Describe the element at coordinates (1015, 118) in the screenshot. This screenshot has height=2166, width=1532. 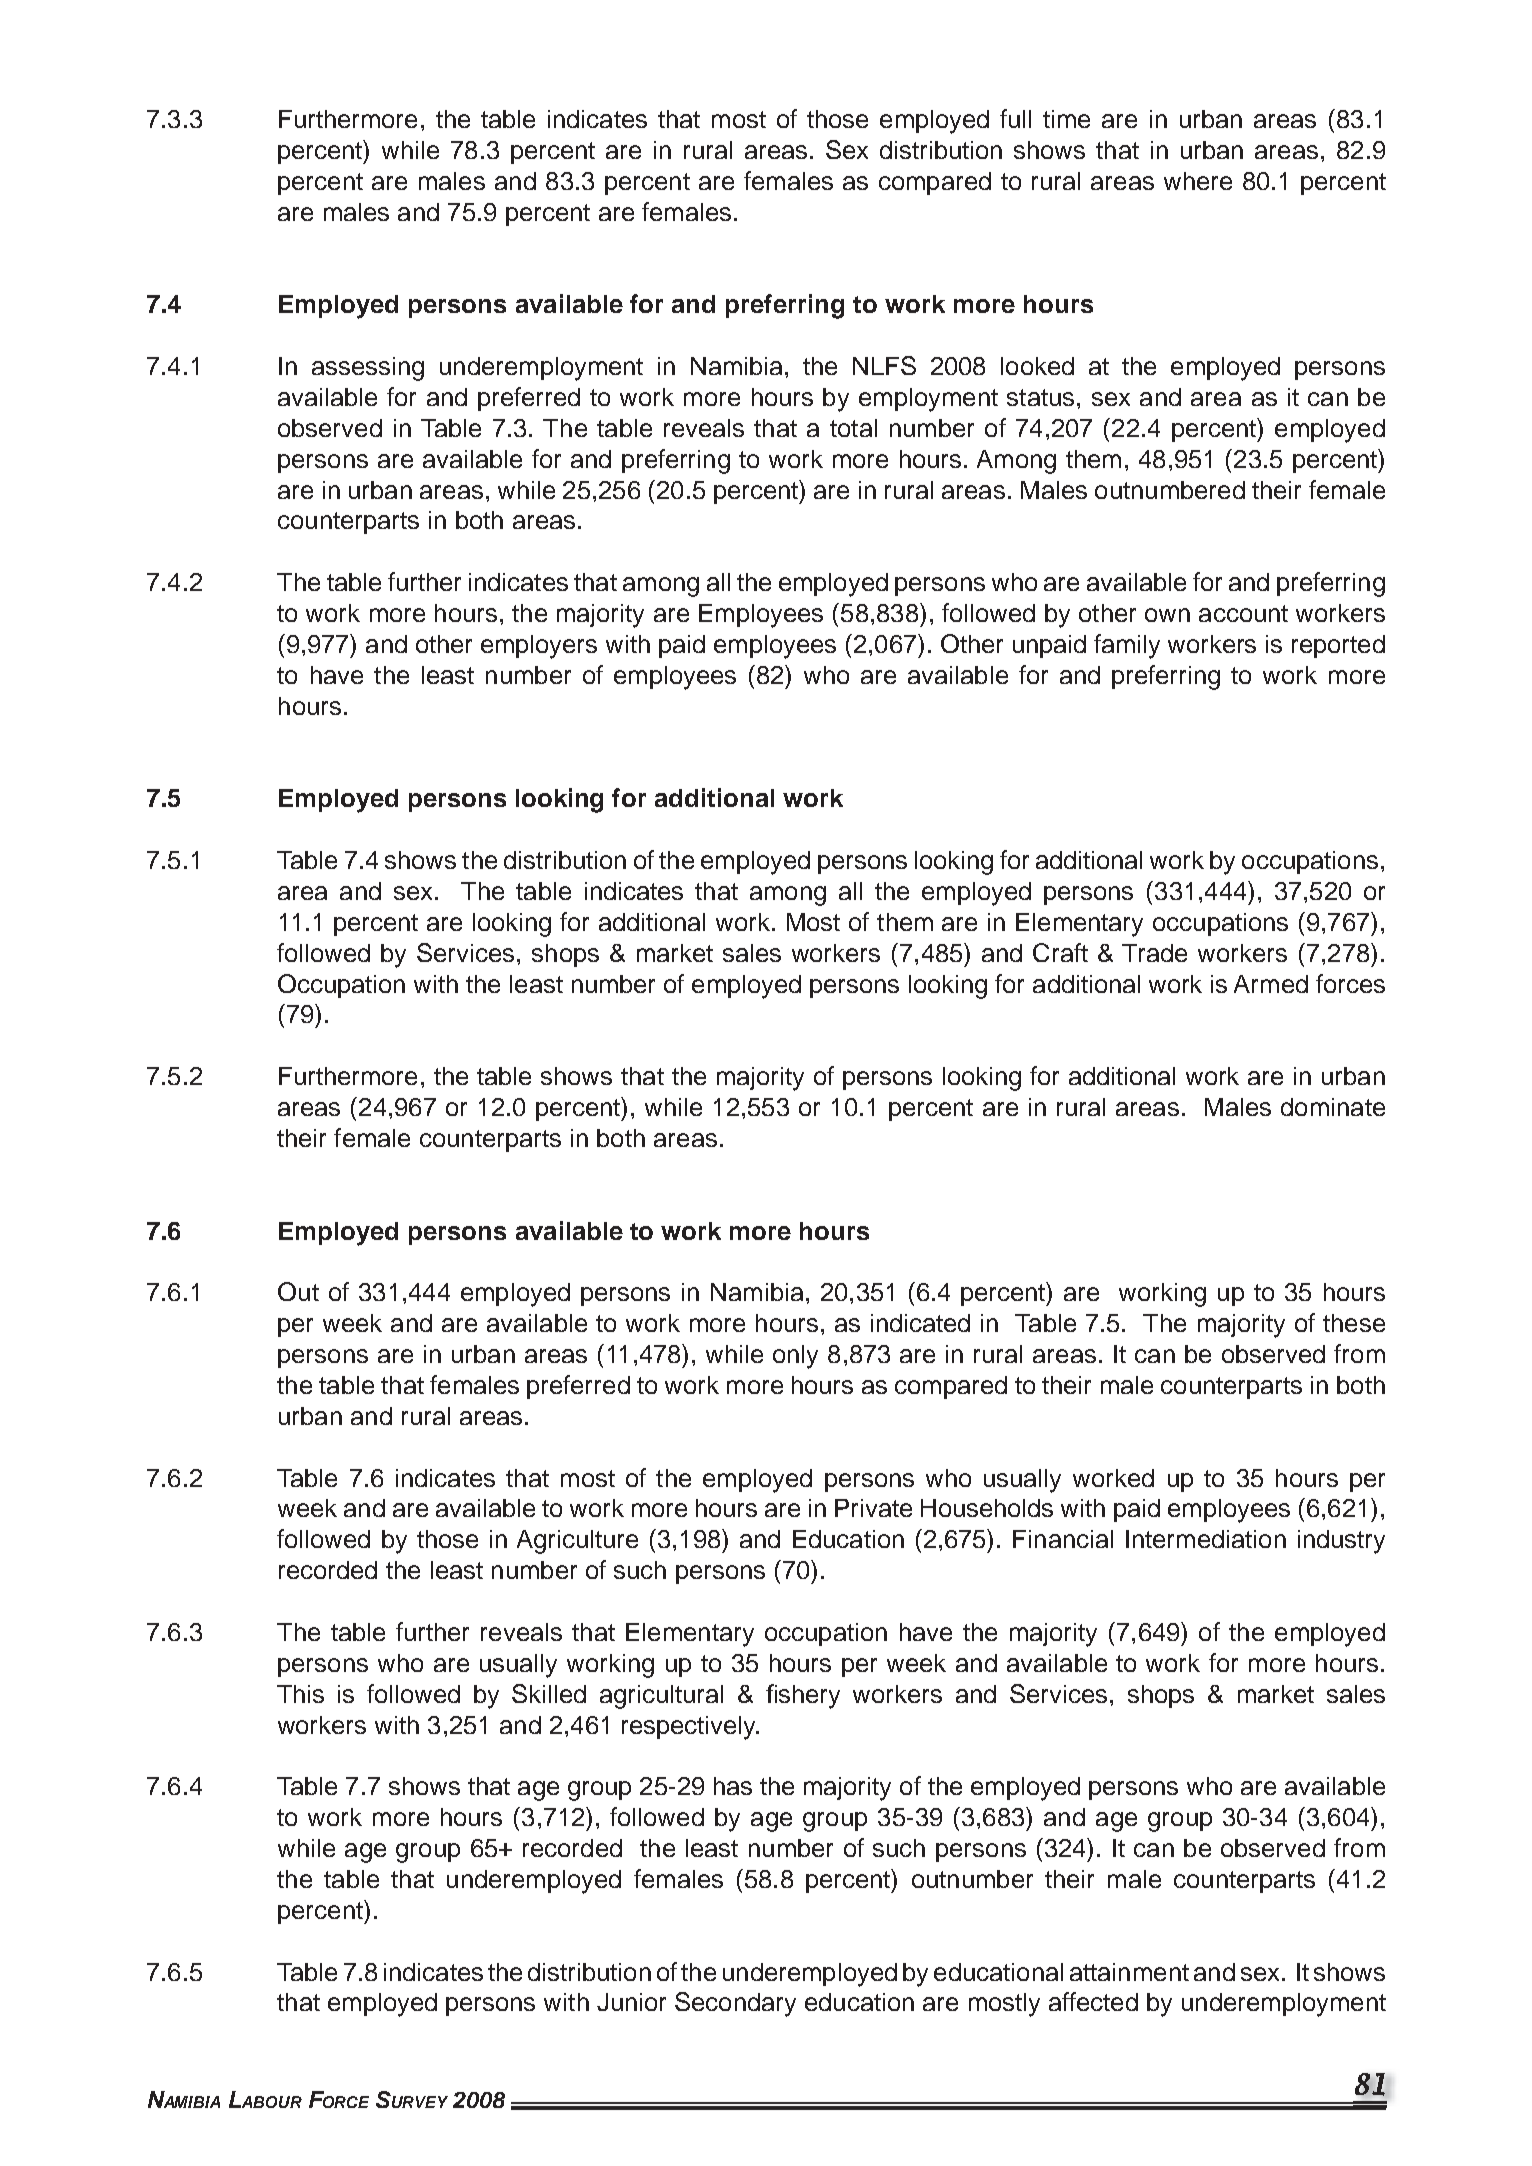
I see `full` at that location.
